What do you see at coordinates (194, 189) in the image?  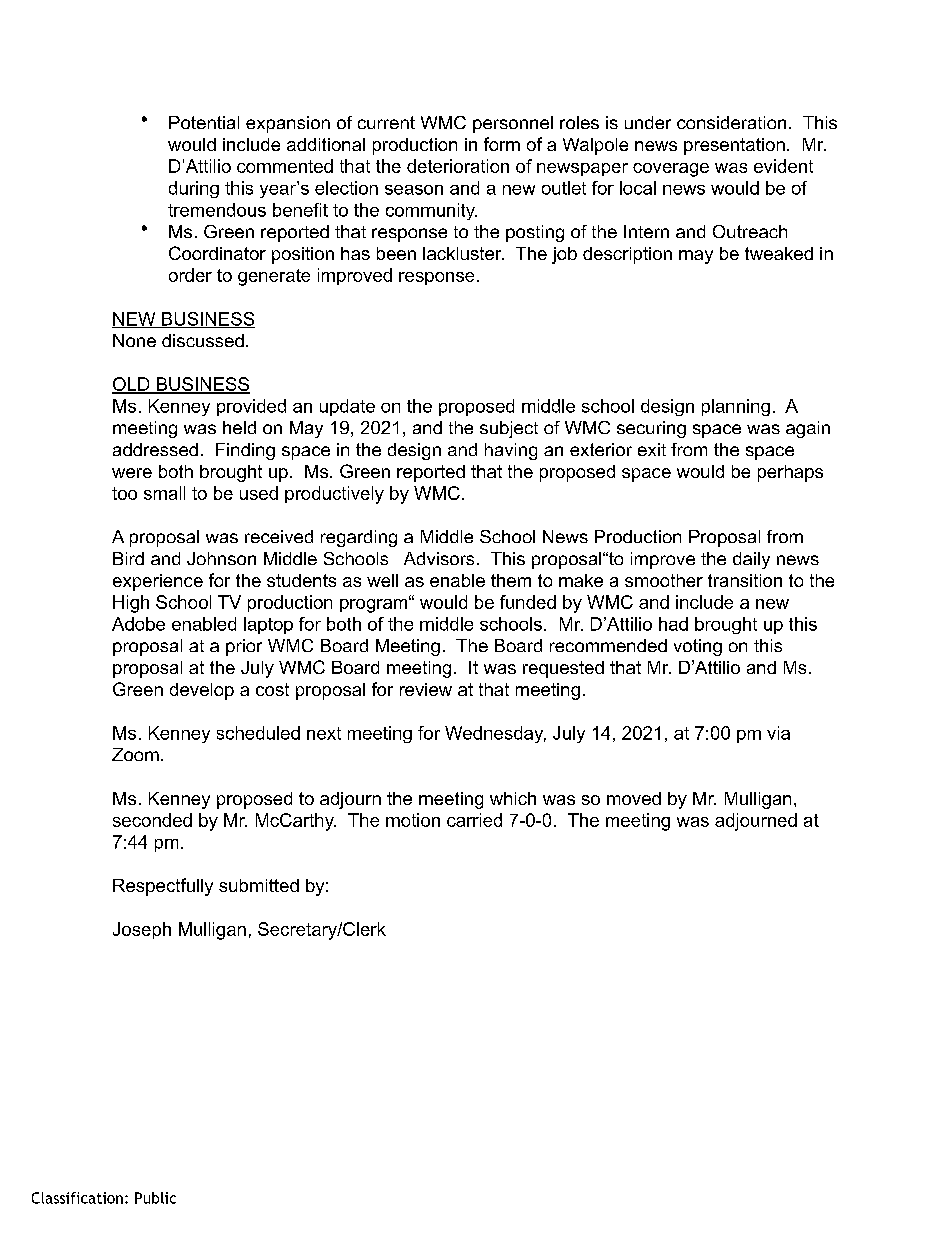 I see `during` at bounding box center [194, 189].
